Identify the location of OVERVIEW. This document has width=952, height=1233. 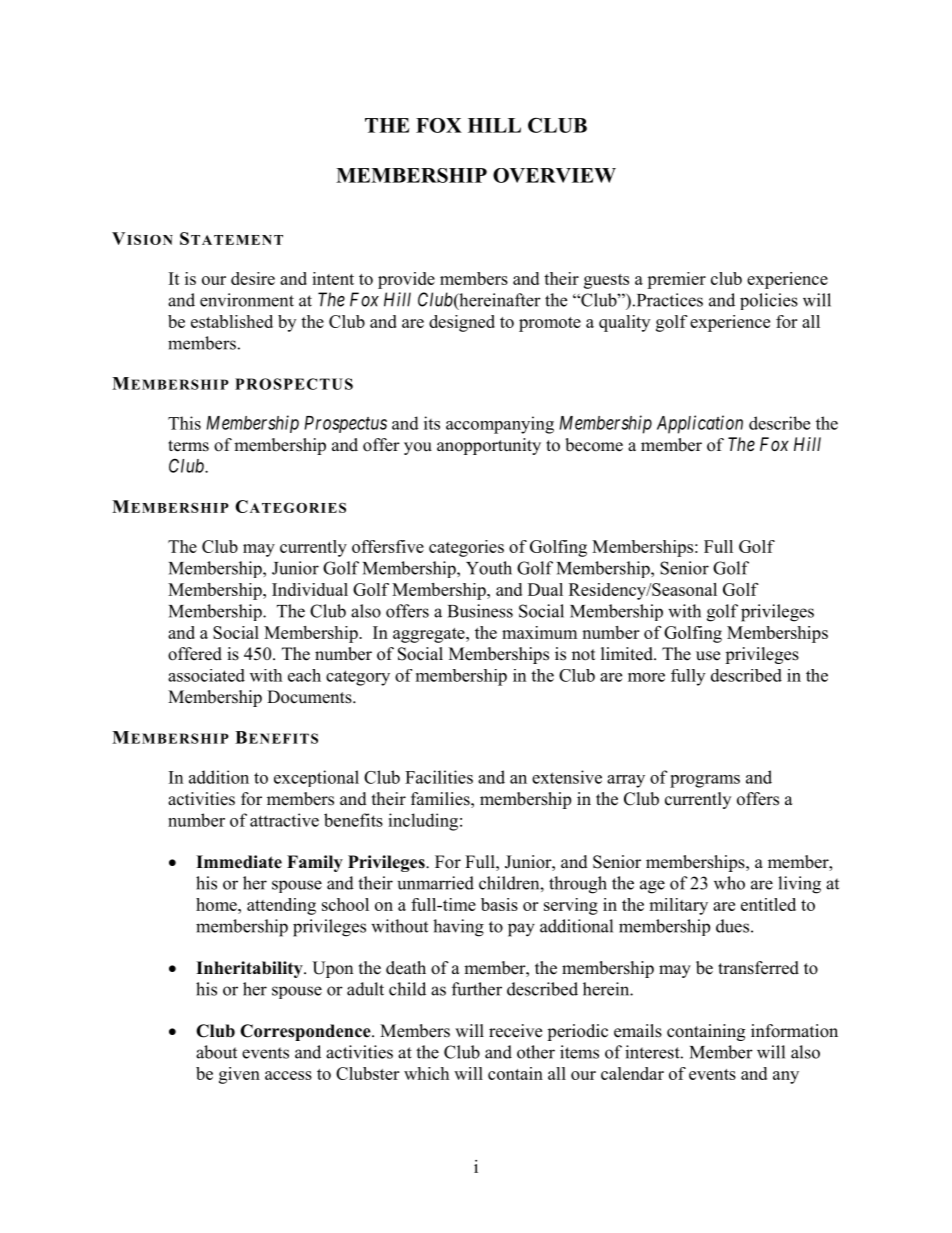
(554, 175).
